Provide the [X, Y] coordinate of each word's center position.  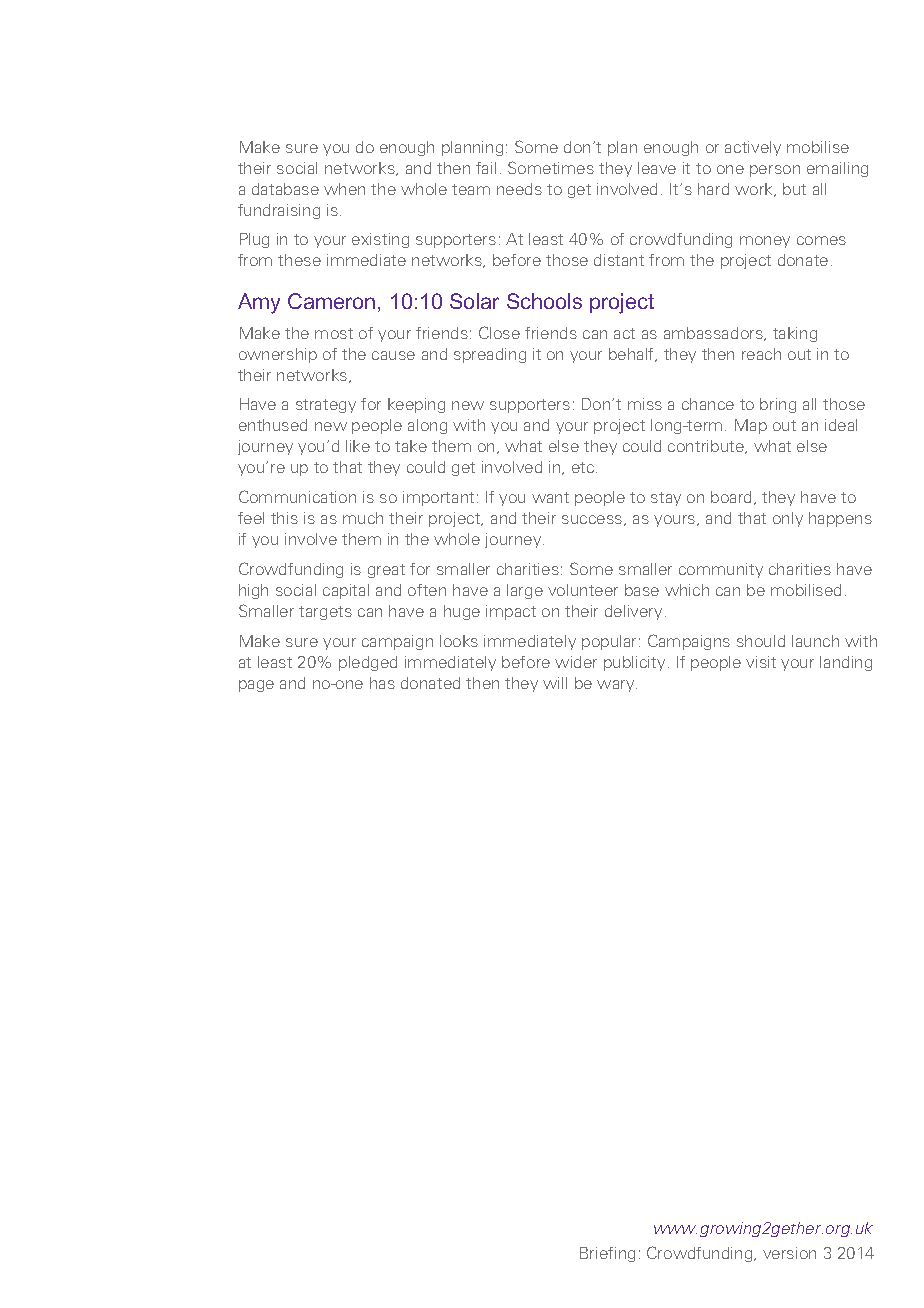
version [789, 1253]
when [344, 189]
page [256, 686]
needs [519, 189]
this [284, 518]
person [775, 171]
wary [617, 686]
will [555, 683]
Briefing [607, 1254]
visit [761, 662]
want [550, 497]
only [788, 519]
